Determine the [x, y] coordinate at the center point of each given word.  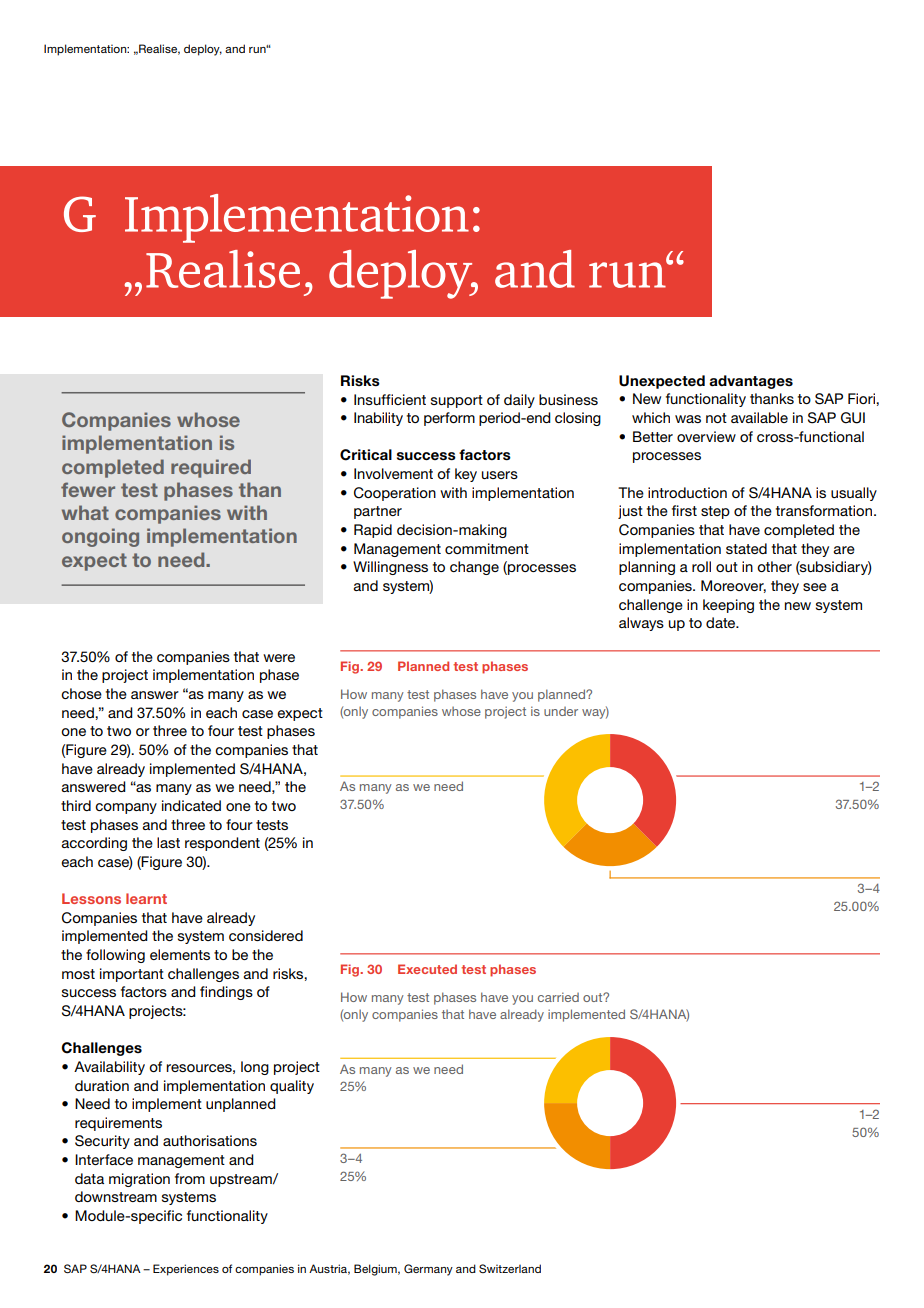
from [190, 1178]
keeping [728, 606]
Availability [109, 1068]
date [722, 622]
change [474, 568]
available [759, 417]
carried [558, 997]
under [561, 711]
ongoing [100, 537]
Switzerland [510, 1268]
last [168, 842]
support [457, 401]
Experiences [186, 1270]
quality [292, 1087]
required [211, 468]
